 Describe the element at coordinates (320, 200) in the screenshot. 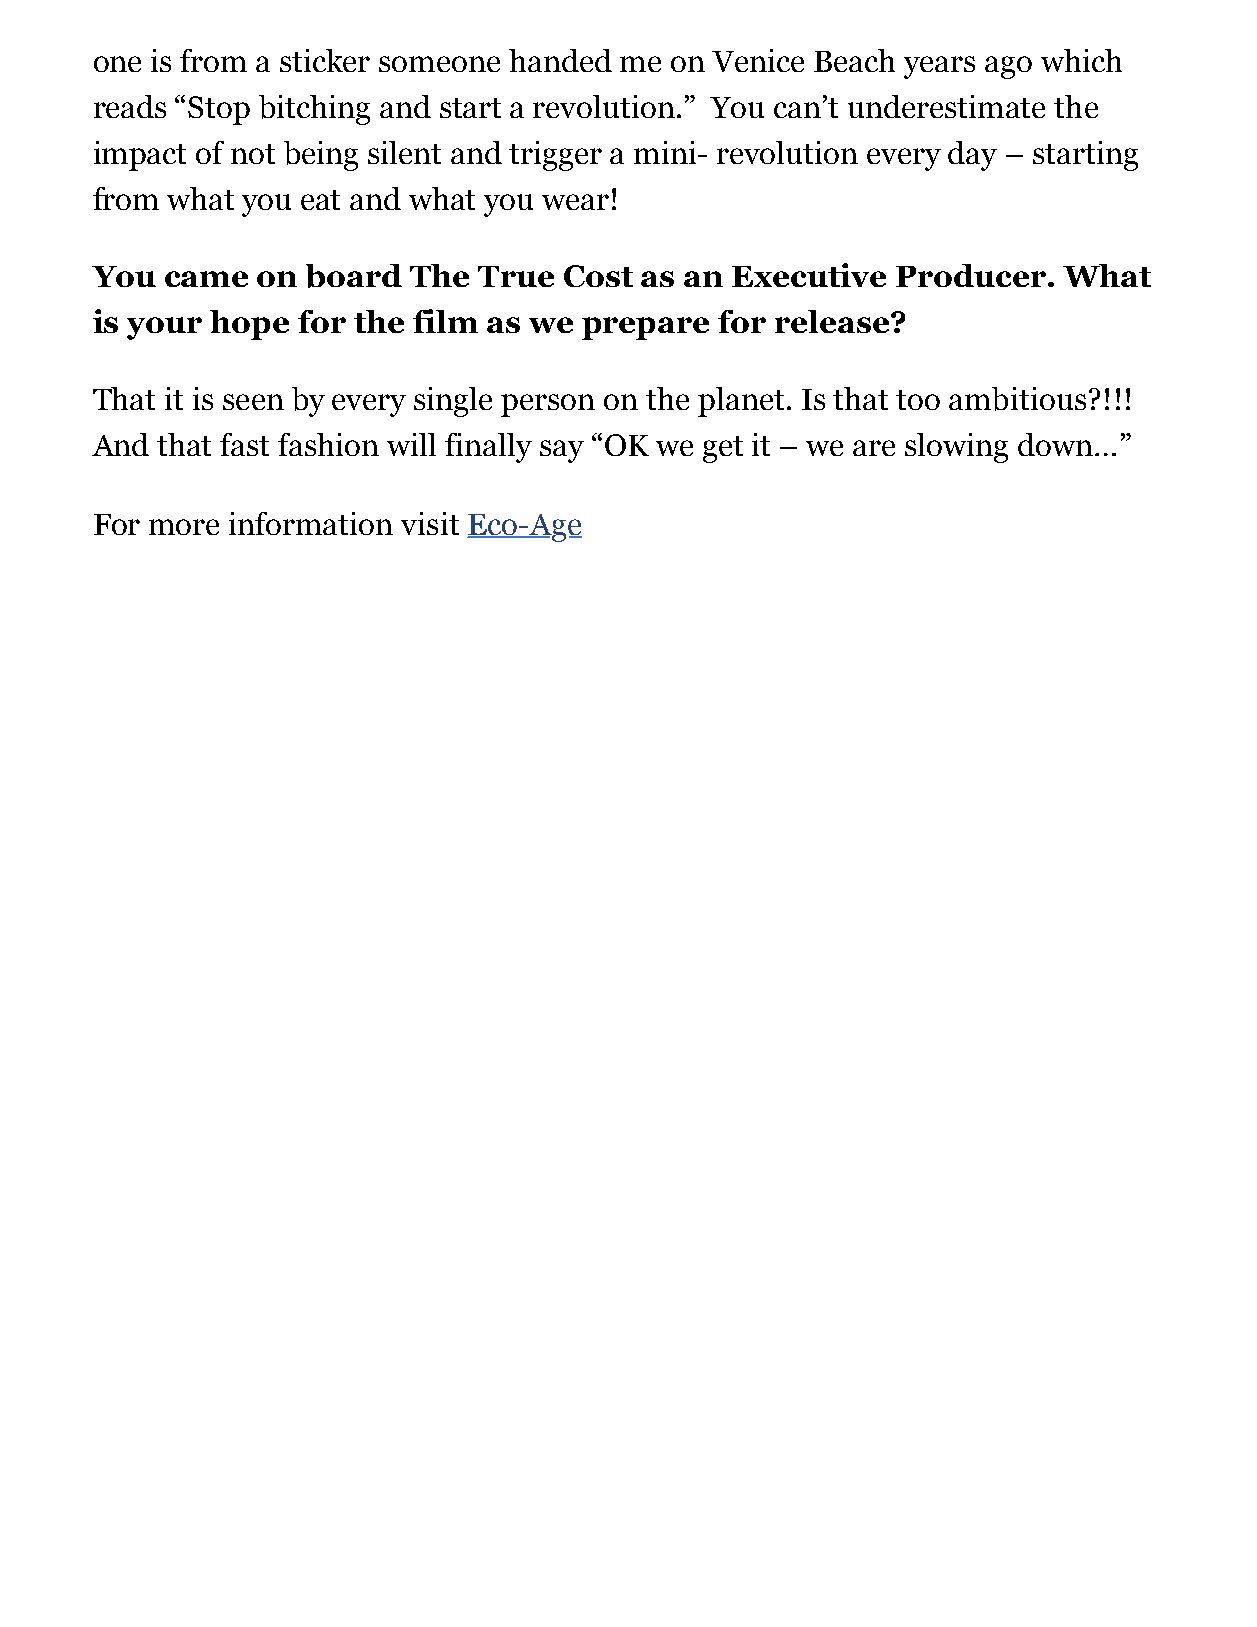

I see `eat` at that location.
